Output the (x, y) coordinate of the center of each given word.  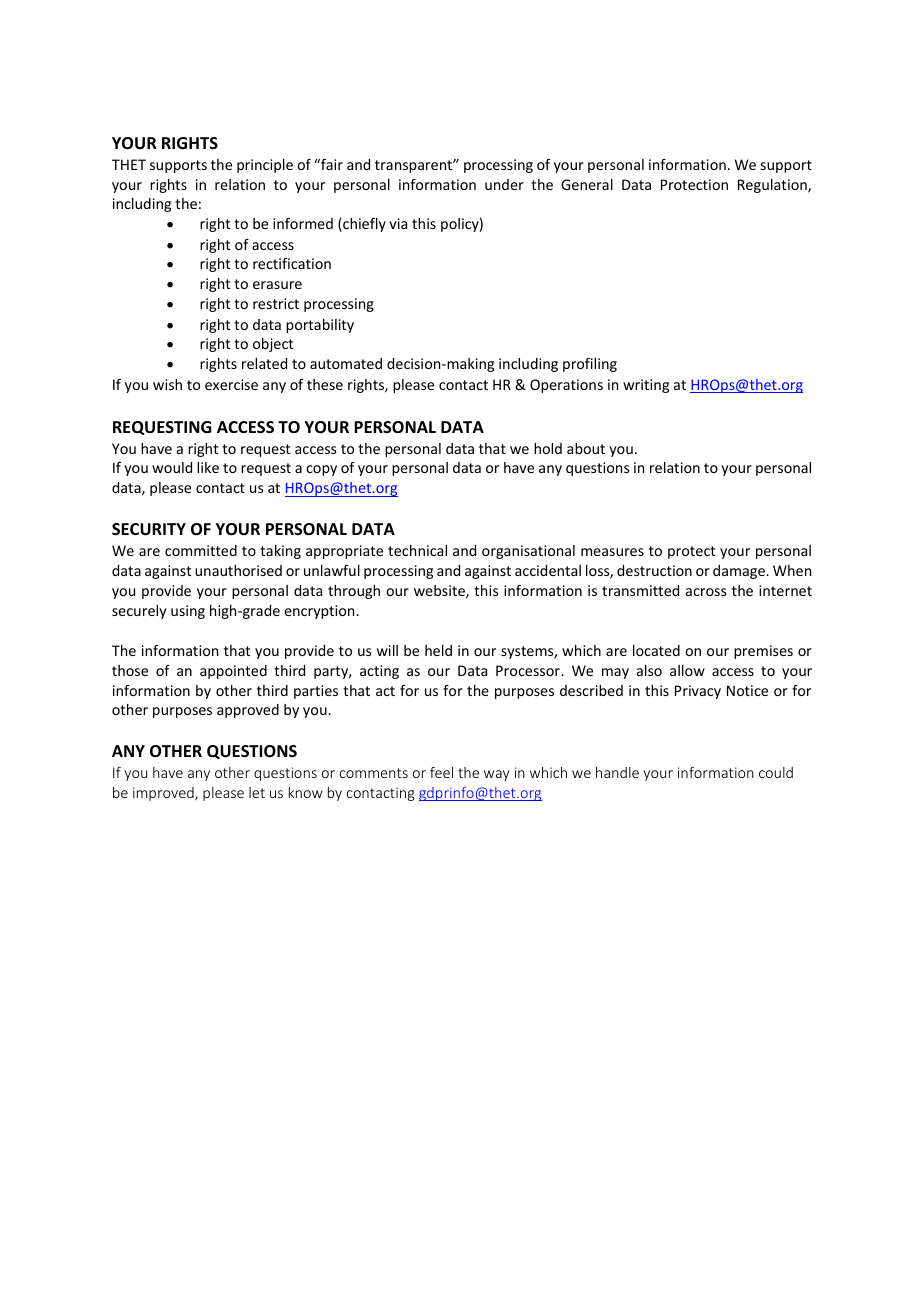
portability (320, 326)
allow (687, 670)
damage (740, 572)
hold (548, 448)
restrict (276, 303)
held (438, 650)
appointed (233, 672)
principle (265, 166)
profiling (590, 365)
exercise (231, 384)
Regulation (773, 186)
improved (164, 794)
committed (201, 550)
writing (646, 386)
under (504, 184)
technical (417, 550)
